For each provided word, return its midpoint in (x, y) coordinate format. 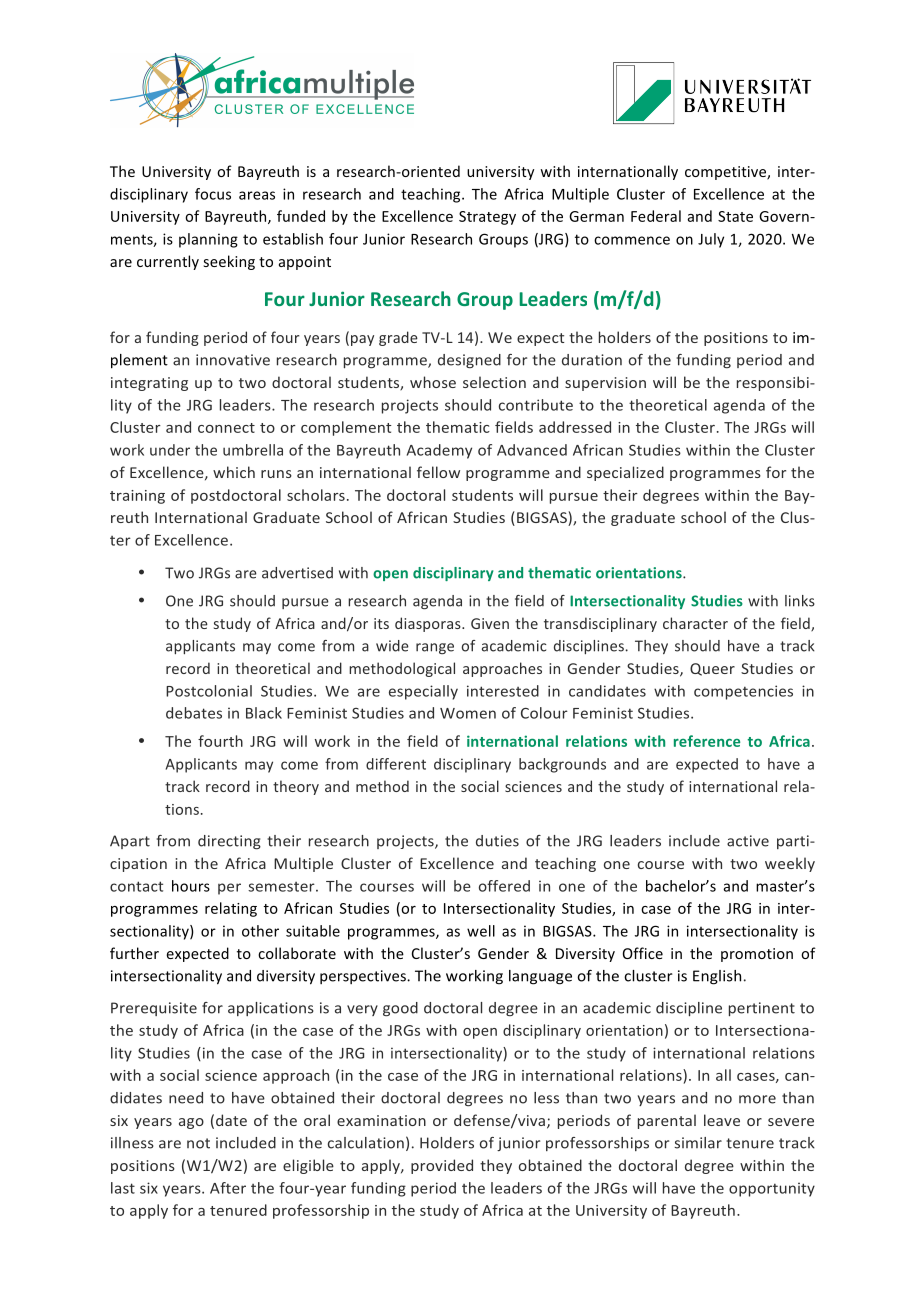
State (735, 216)
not (198, 1143)
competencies (743, 692)
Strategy (487, 218)
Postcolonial (209, 691)
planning (208, 240)
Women (468, 713)
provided (442, 1166)
